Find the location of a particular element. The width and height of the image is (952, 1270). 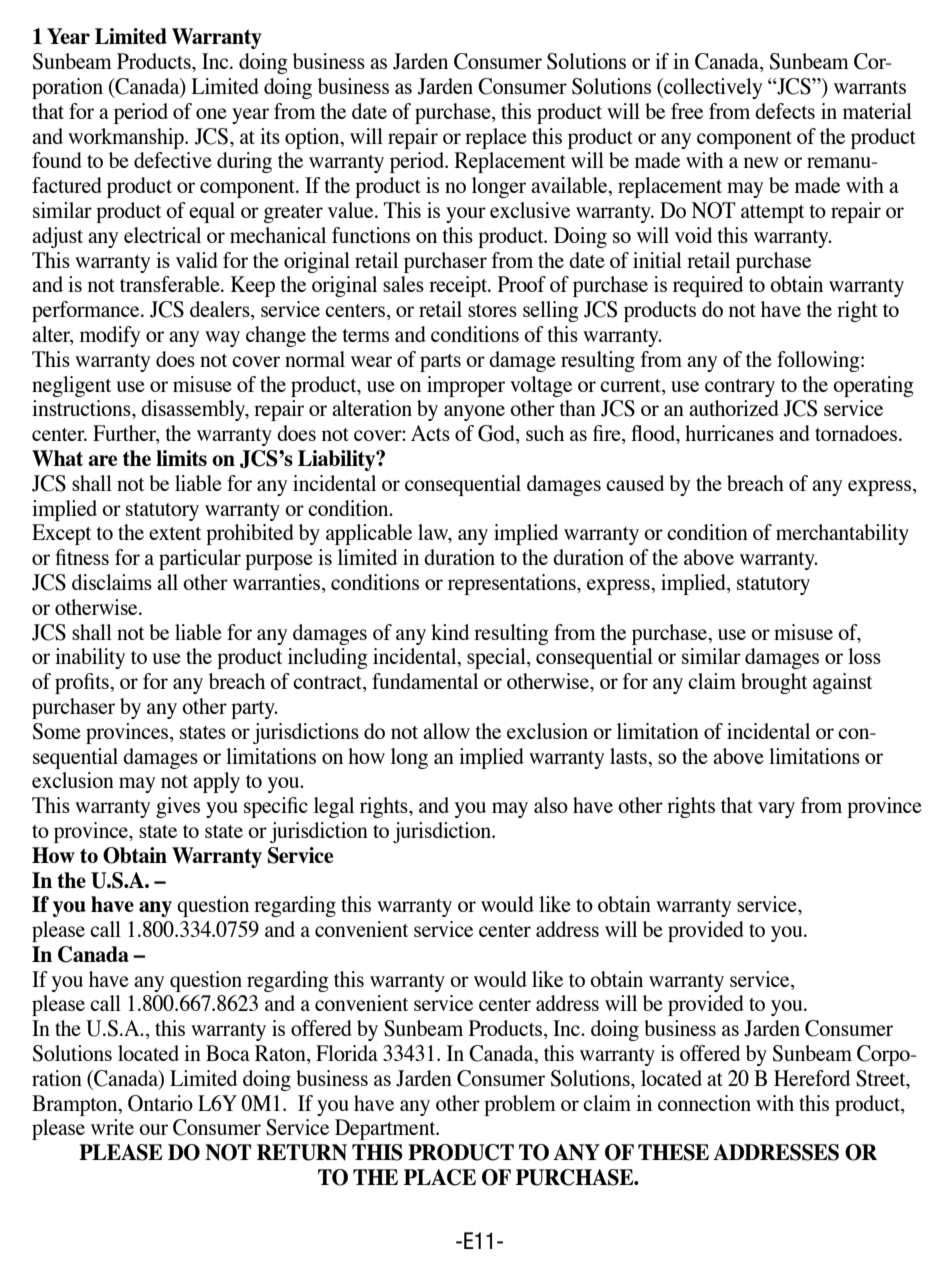

also is located at coordinates (551, 805).
